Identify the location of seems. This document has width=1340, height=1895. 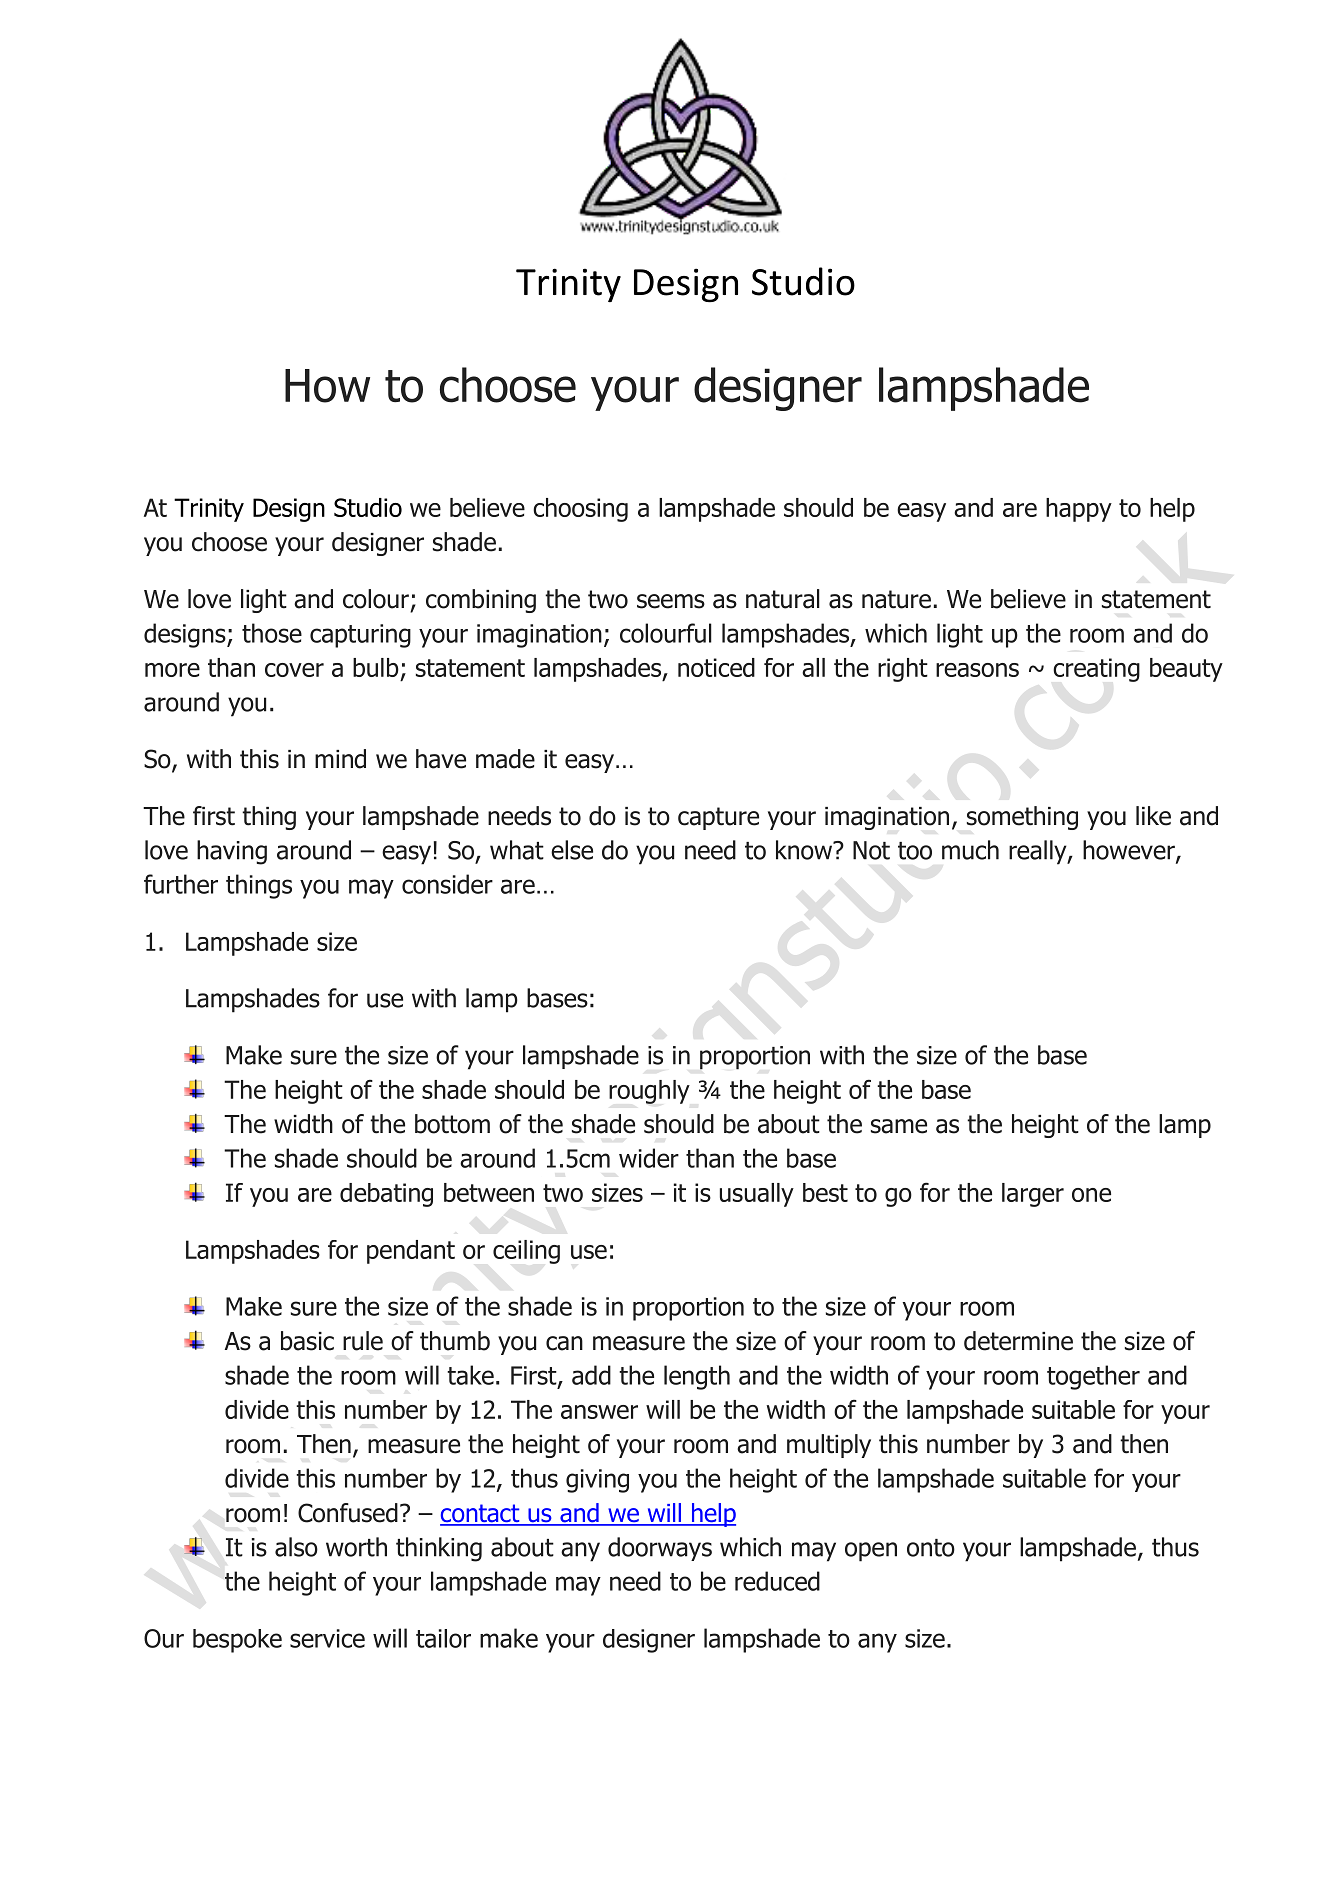
(671, 601).
